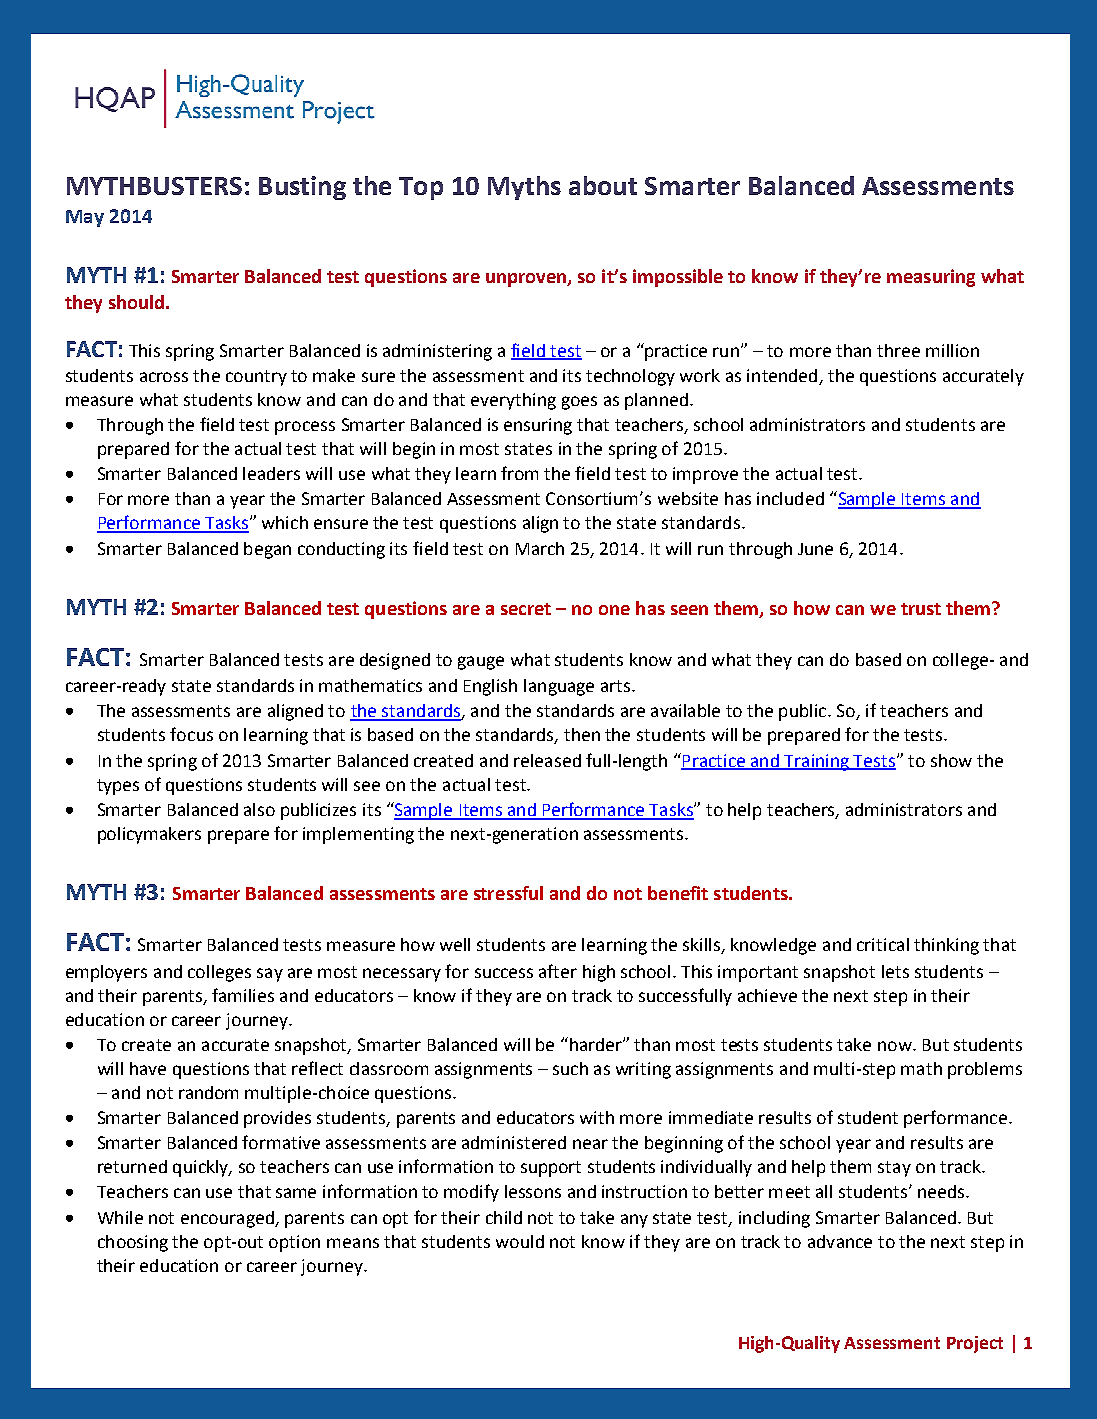 This image has height=1419, width=1097. Describe the element at coordinates (816, 762) in the image. I see `Training` at that location.
